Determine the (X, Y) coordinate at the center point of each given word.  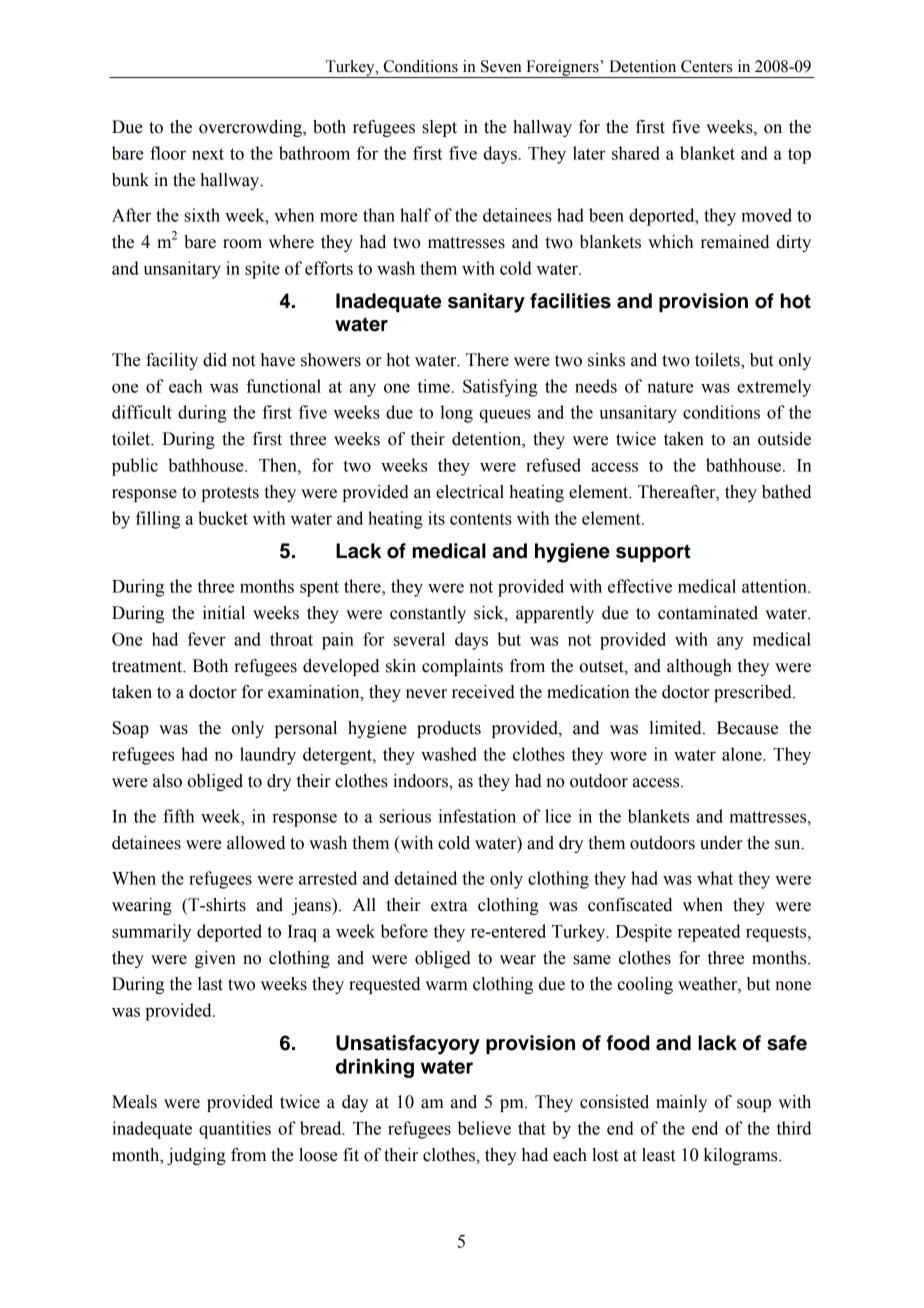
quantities (235, 1130)
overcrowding (251, 128)
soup (754, 1105)
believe (484, 1128)
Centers (706, 66)
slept (439, 128)
